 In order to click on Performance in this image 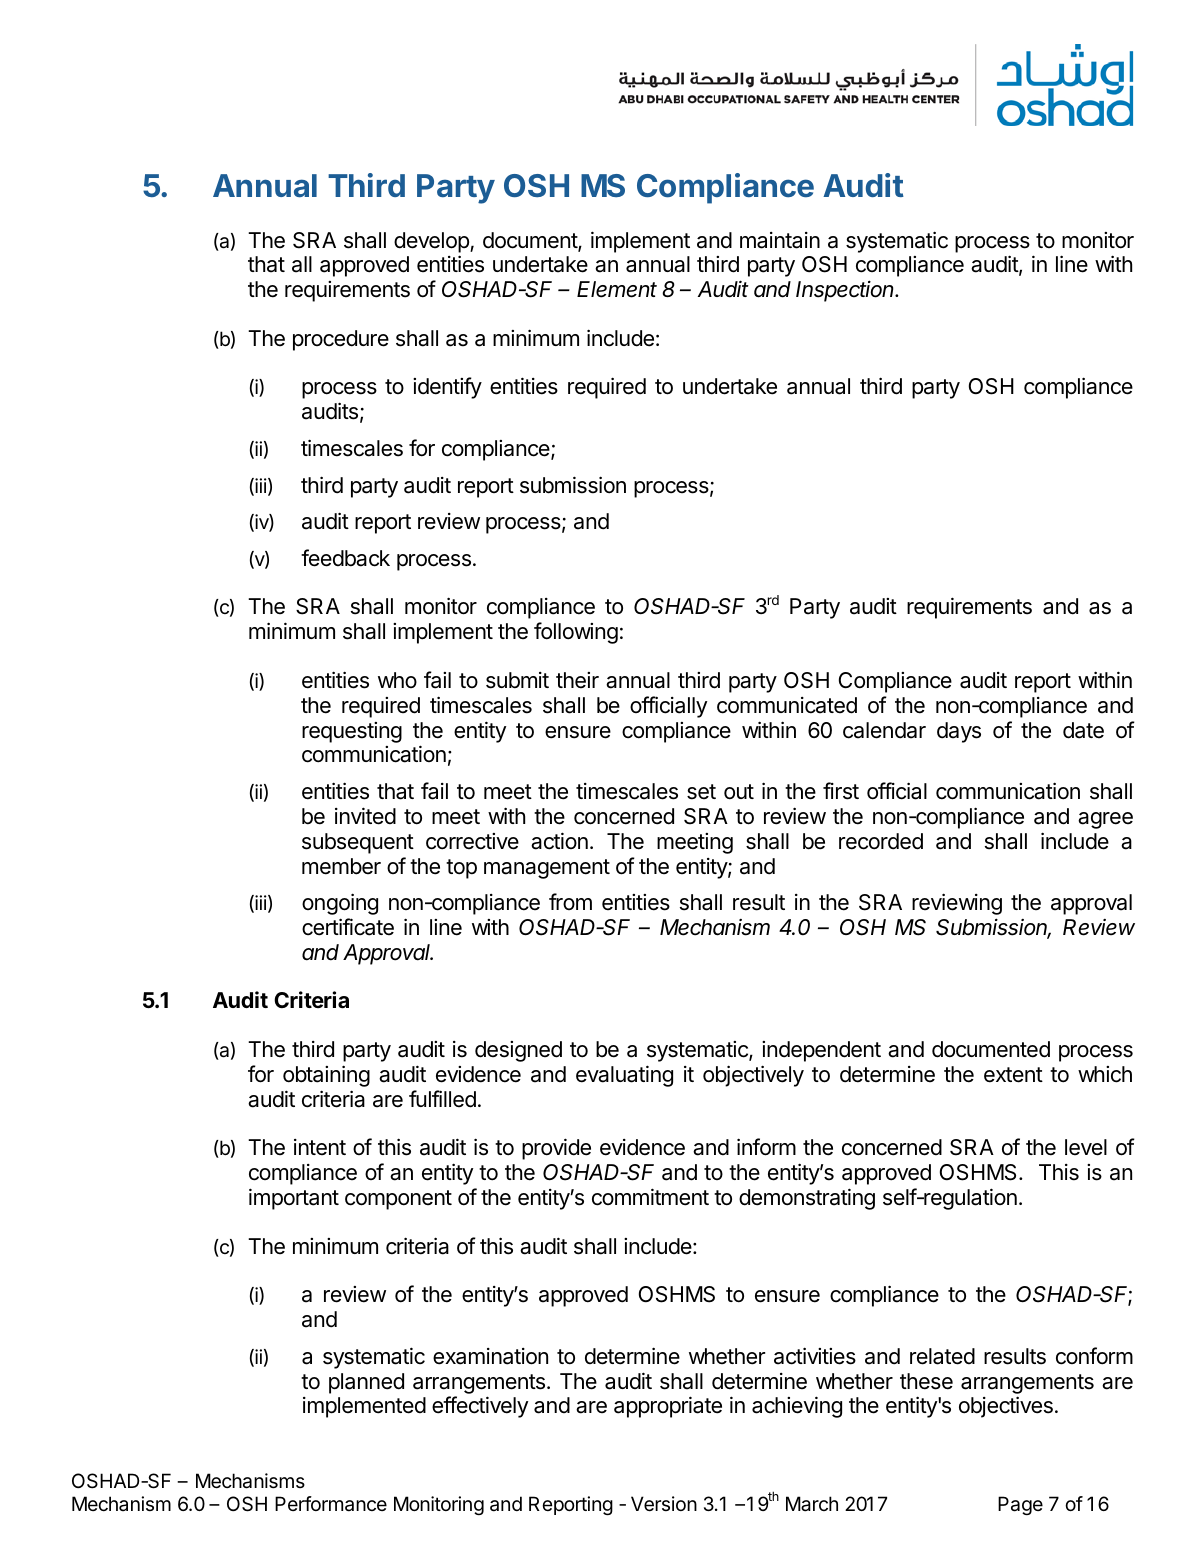, I will do `click(331, 1504)`.
